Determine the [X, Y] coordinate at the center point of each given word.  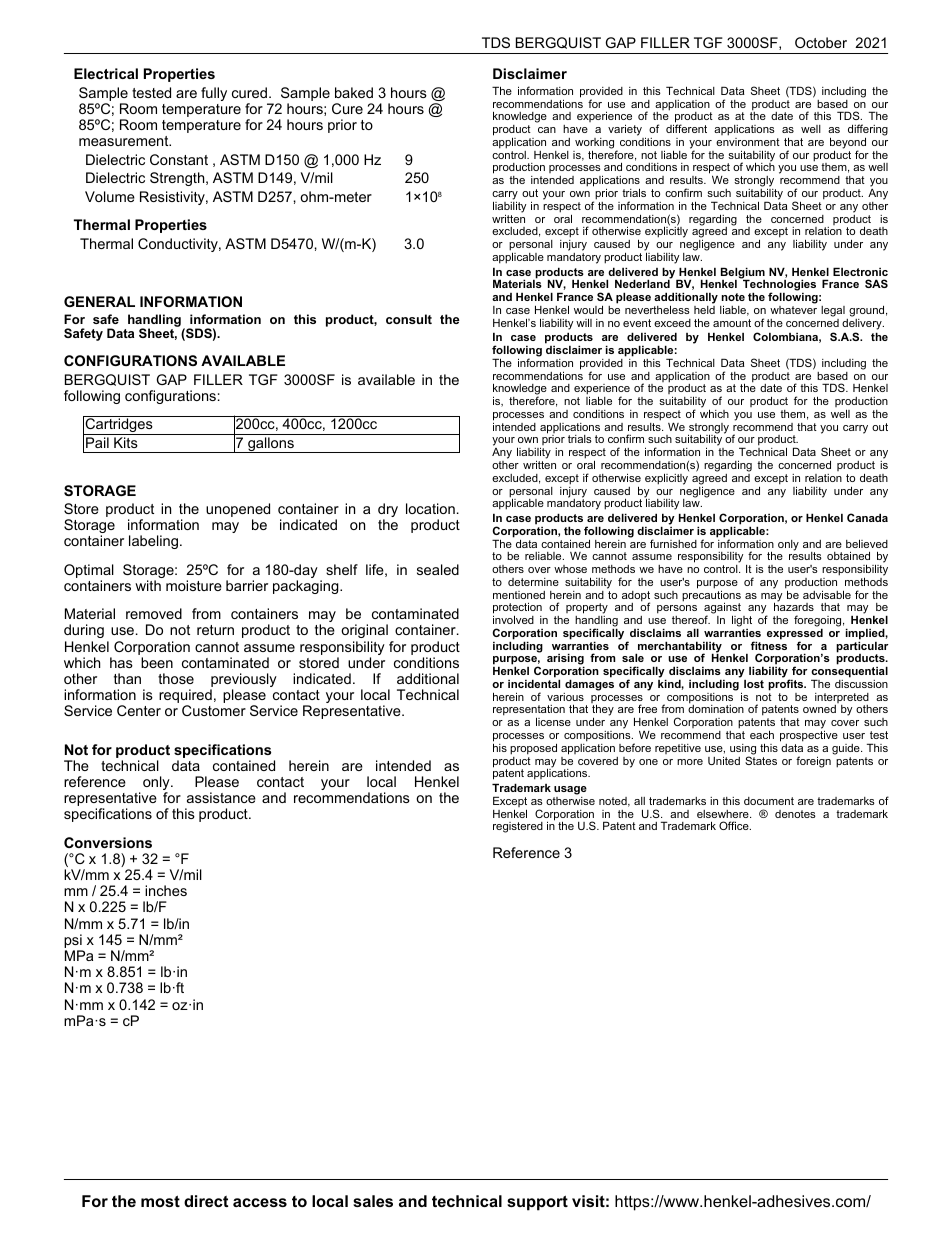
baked [354, 92]
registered [518, 827]
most [160, 1201]
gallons [271, 445]
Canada [867, 517]
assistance [221, 797]
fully [214, 94]
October [821, 42]
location [430, 508]
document [769, 801]
